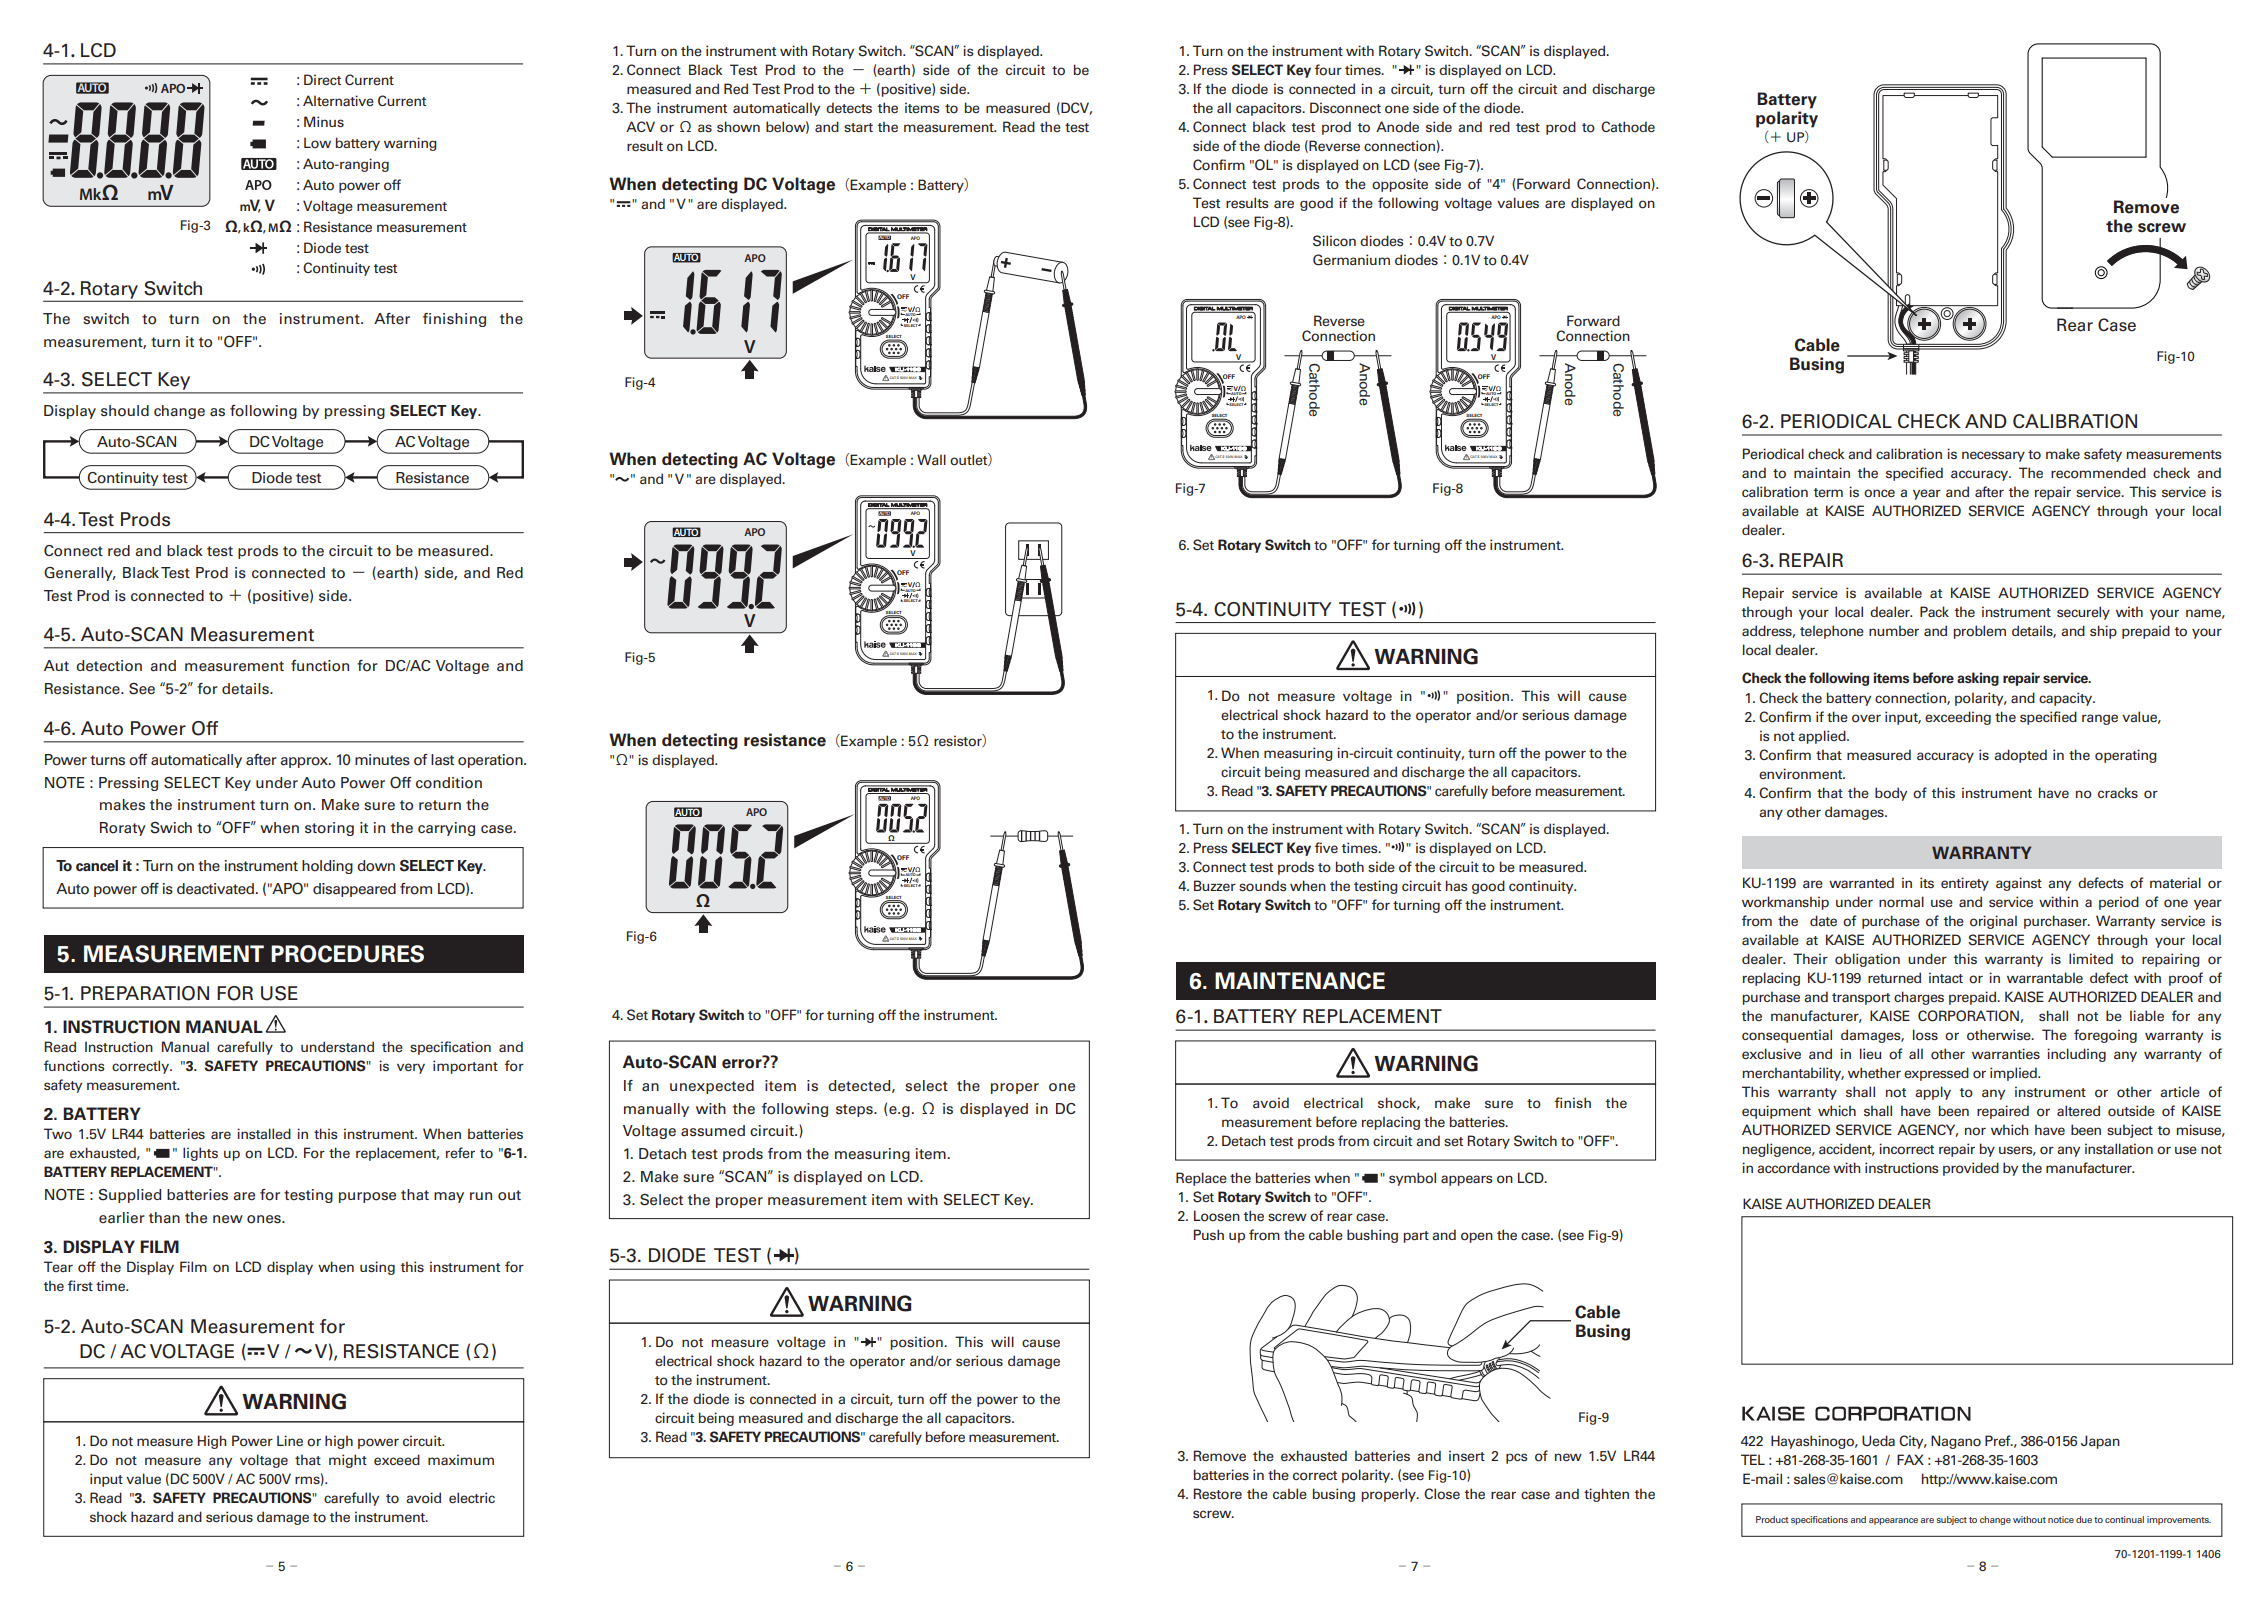 Image resolution: width=2265 pixels, height=1601 pixels. I want to click on detection, so click(109, 666).
